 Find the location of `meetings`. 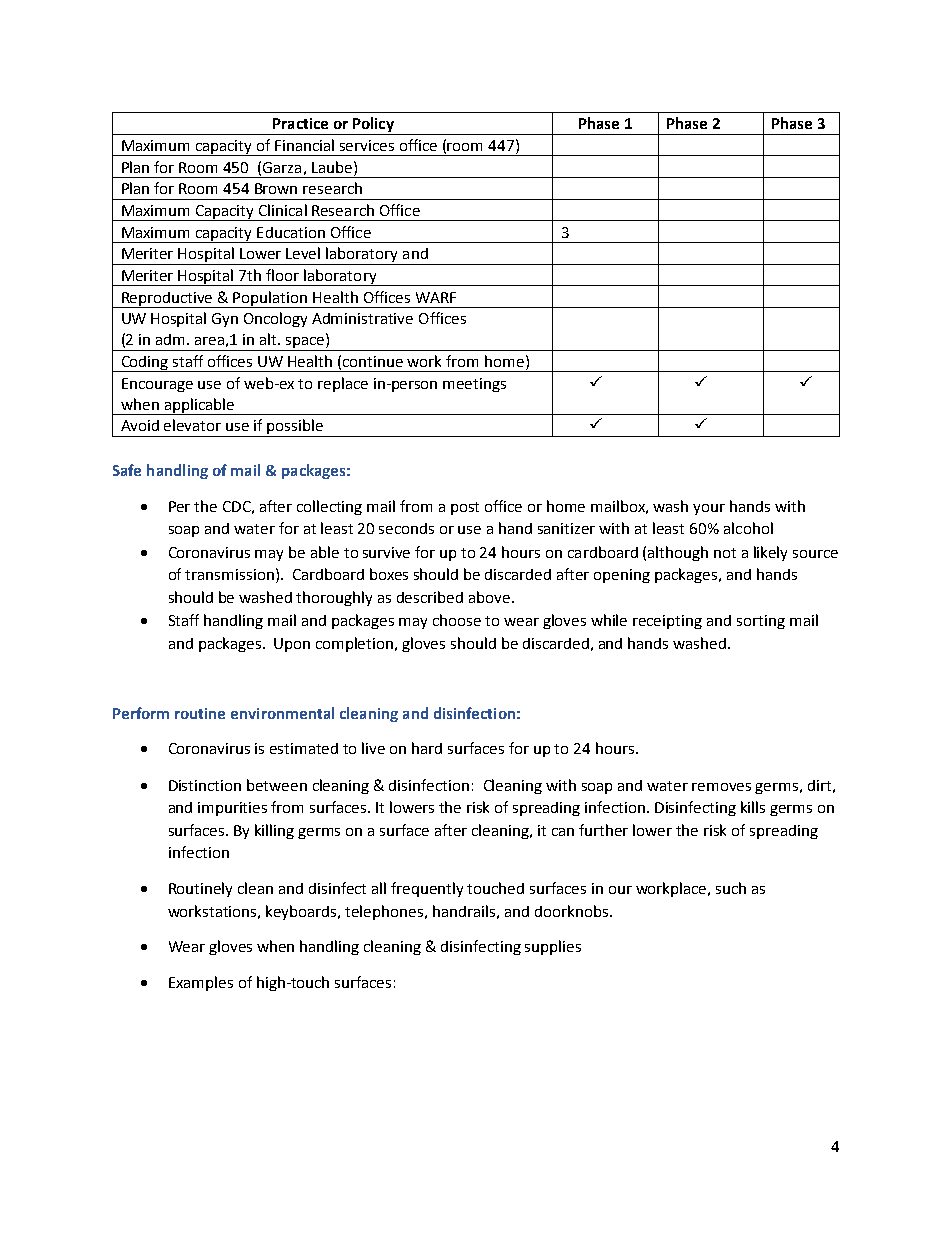

meetings is located at coordinates (474, 385).
